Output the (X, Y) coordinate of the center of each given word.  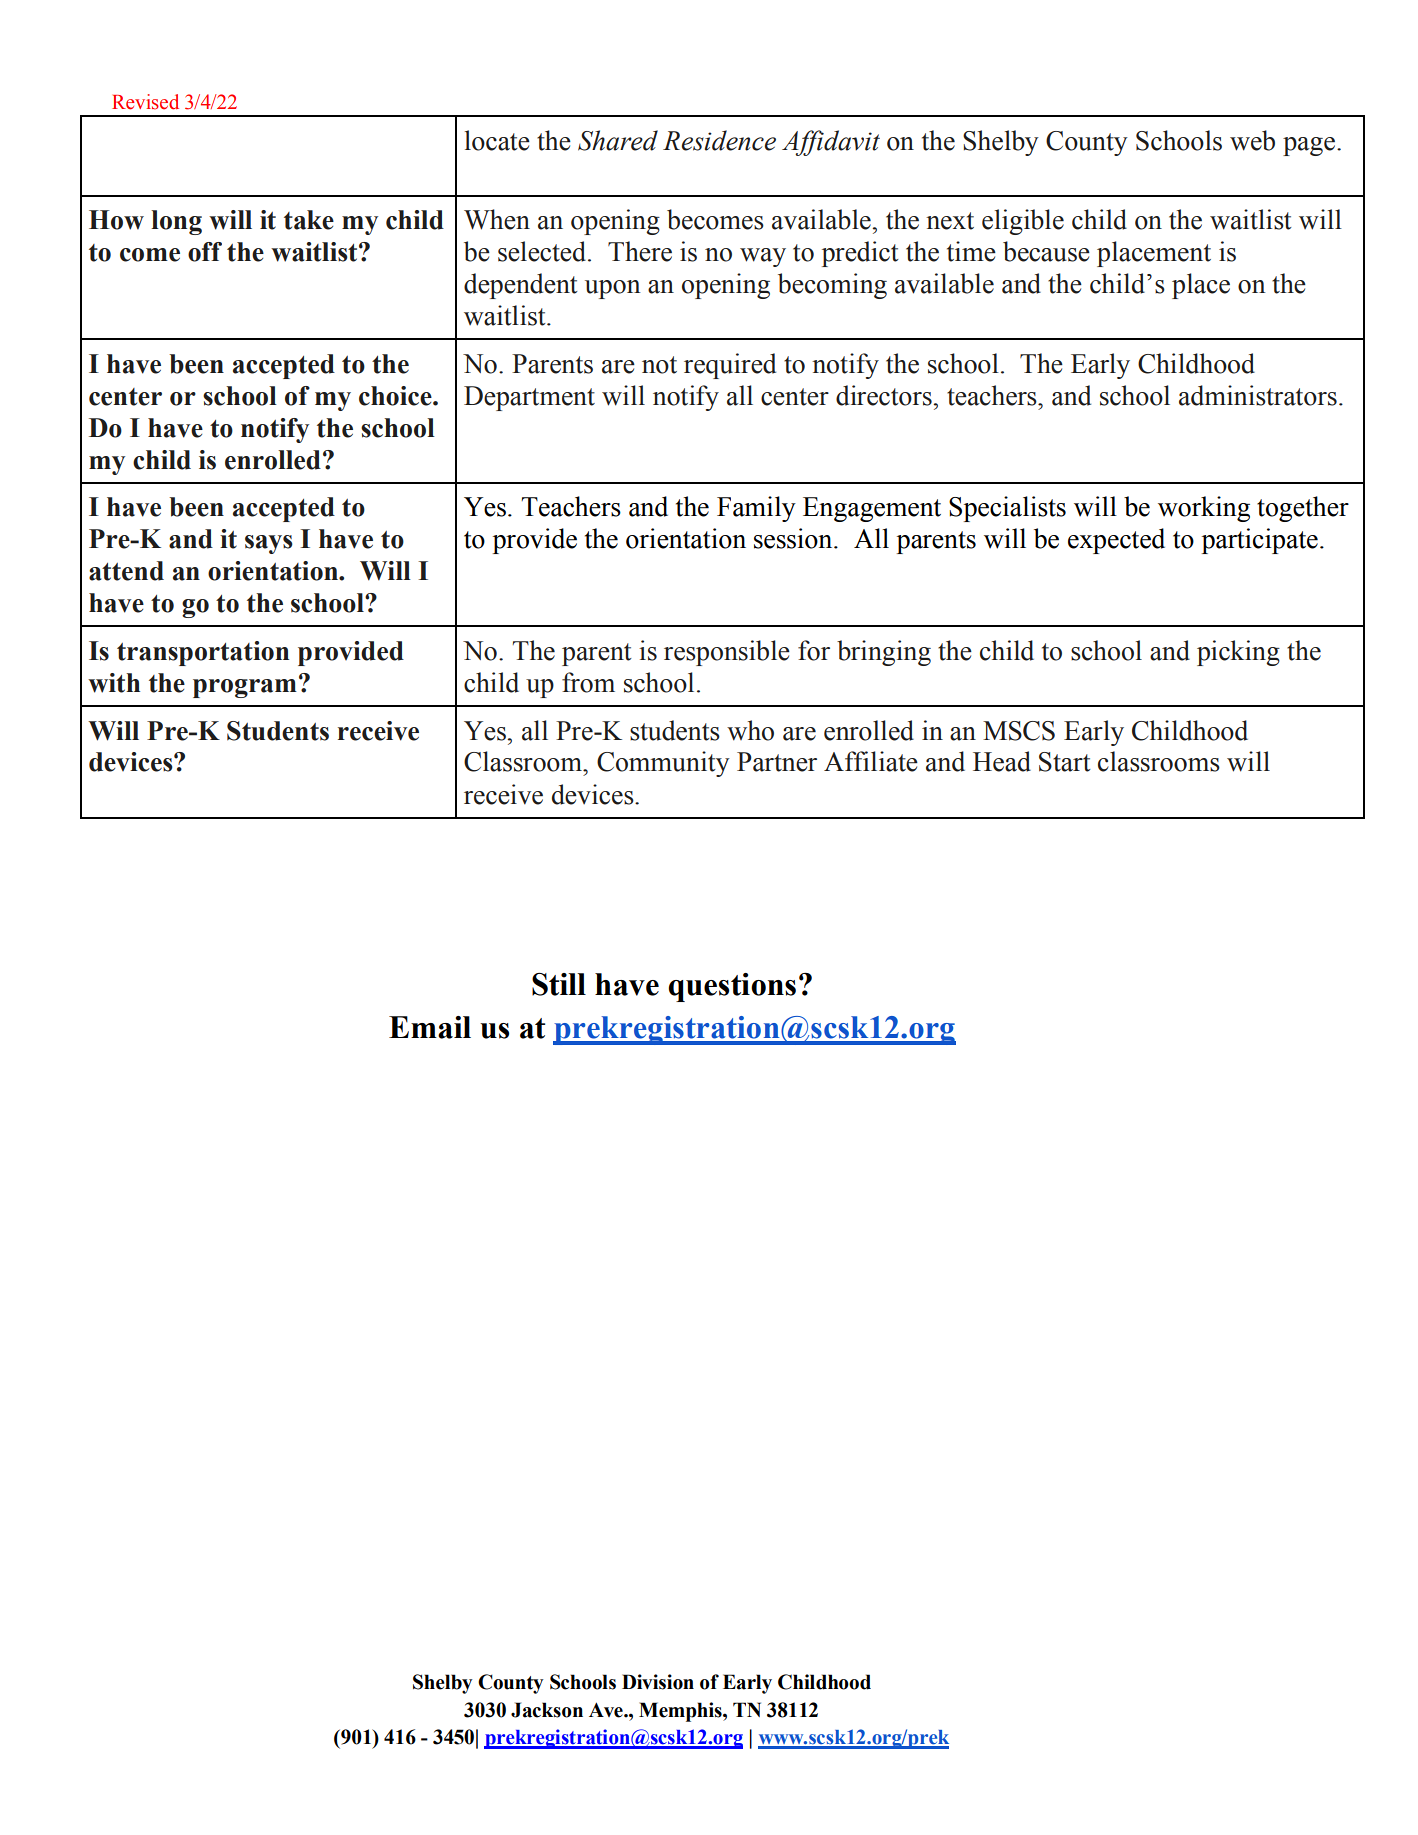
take (309, 220)
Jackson (547, 1710)
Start (1065, 762)
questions (732, 987)
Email (430, 1027)
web (1252, 140)
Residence (719, 140)
